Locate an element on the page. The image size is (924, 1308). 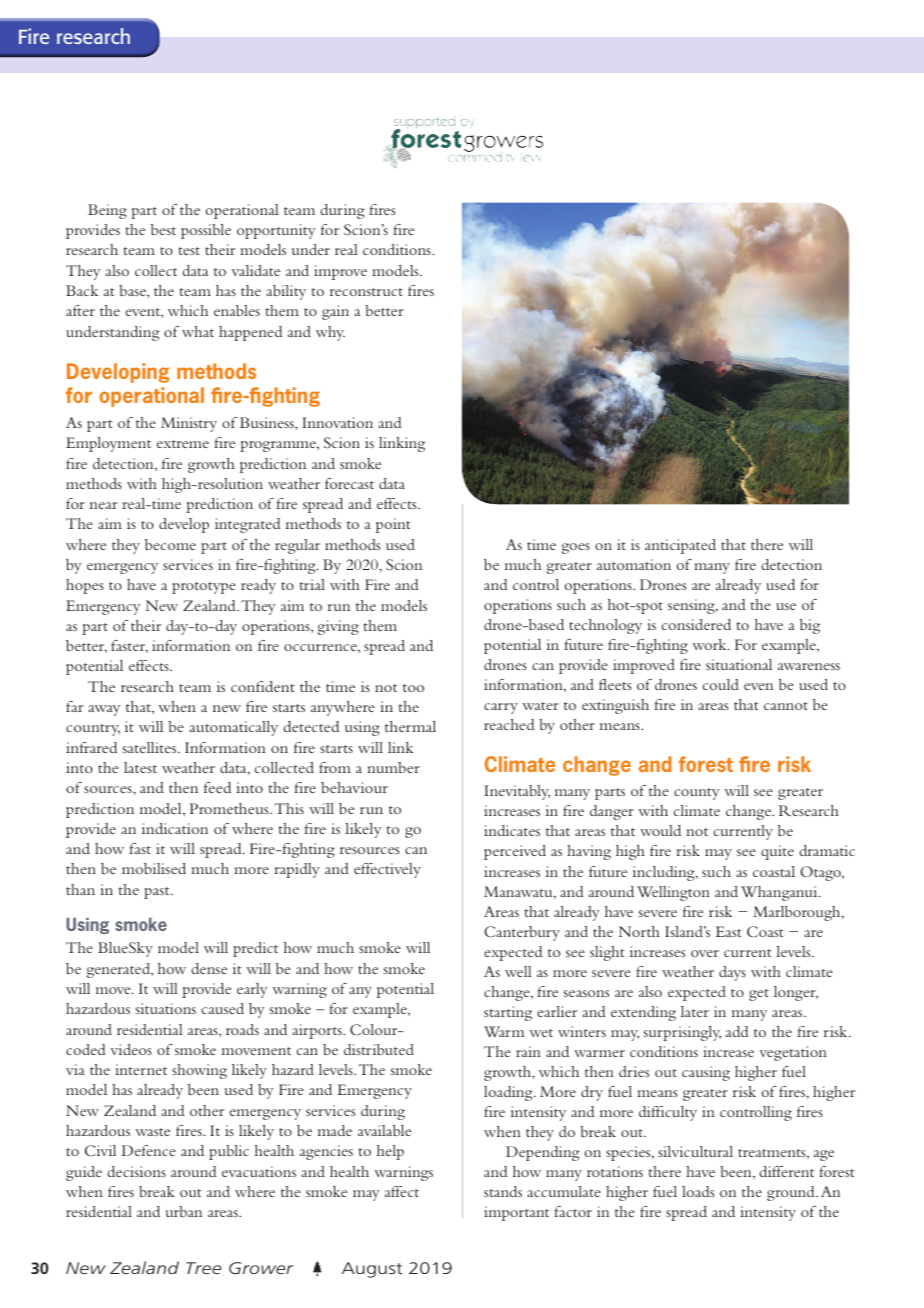
reconstruct is located at coordinates (366, 292).
